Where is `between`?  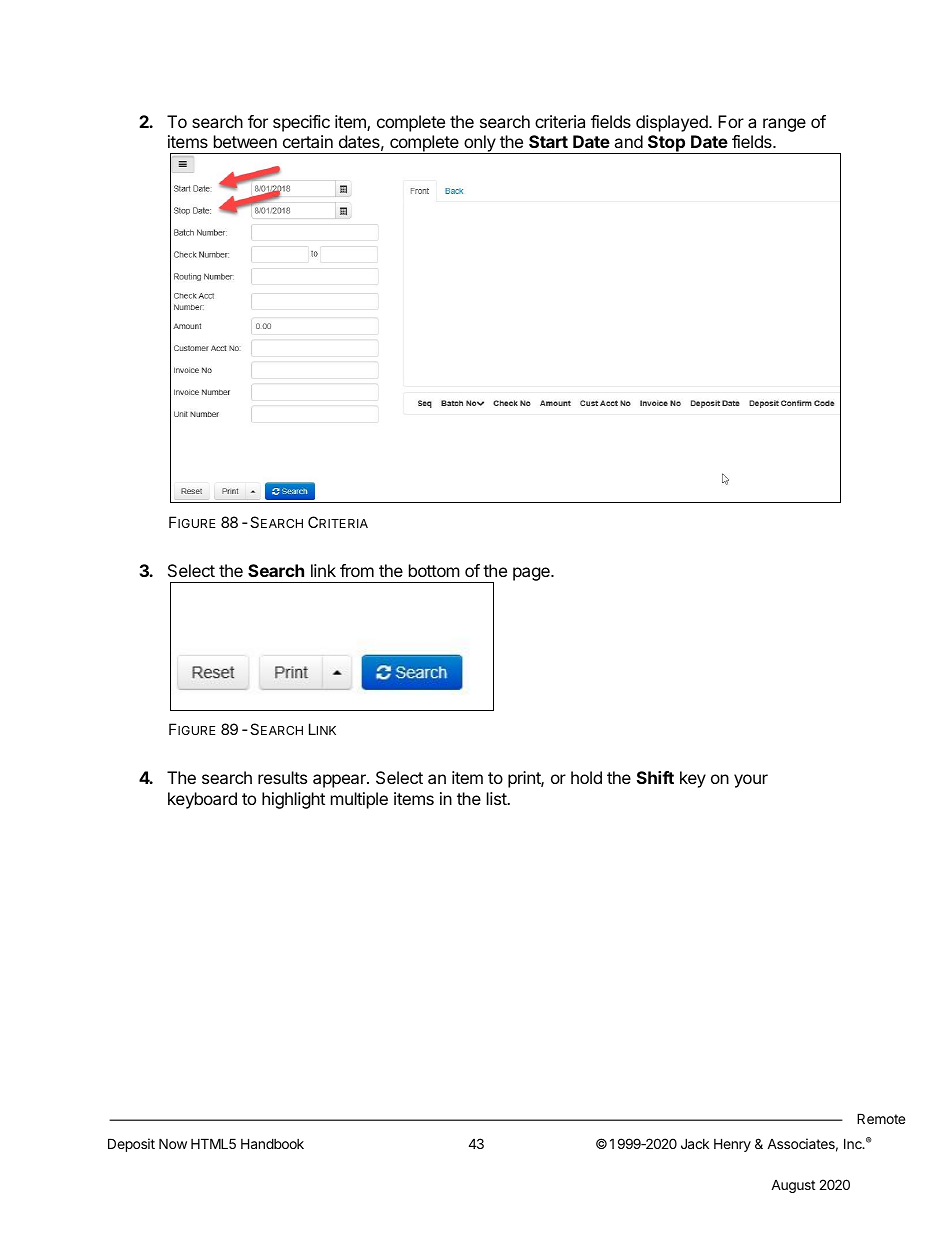 between is located at coordinates (245, 141).
